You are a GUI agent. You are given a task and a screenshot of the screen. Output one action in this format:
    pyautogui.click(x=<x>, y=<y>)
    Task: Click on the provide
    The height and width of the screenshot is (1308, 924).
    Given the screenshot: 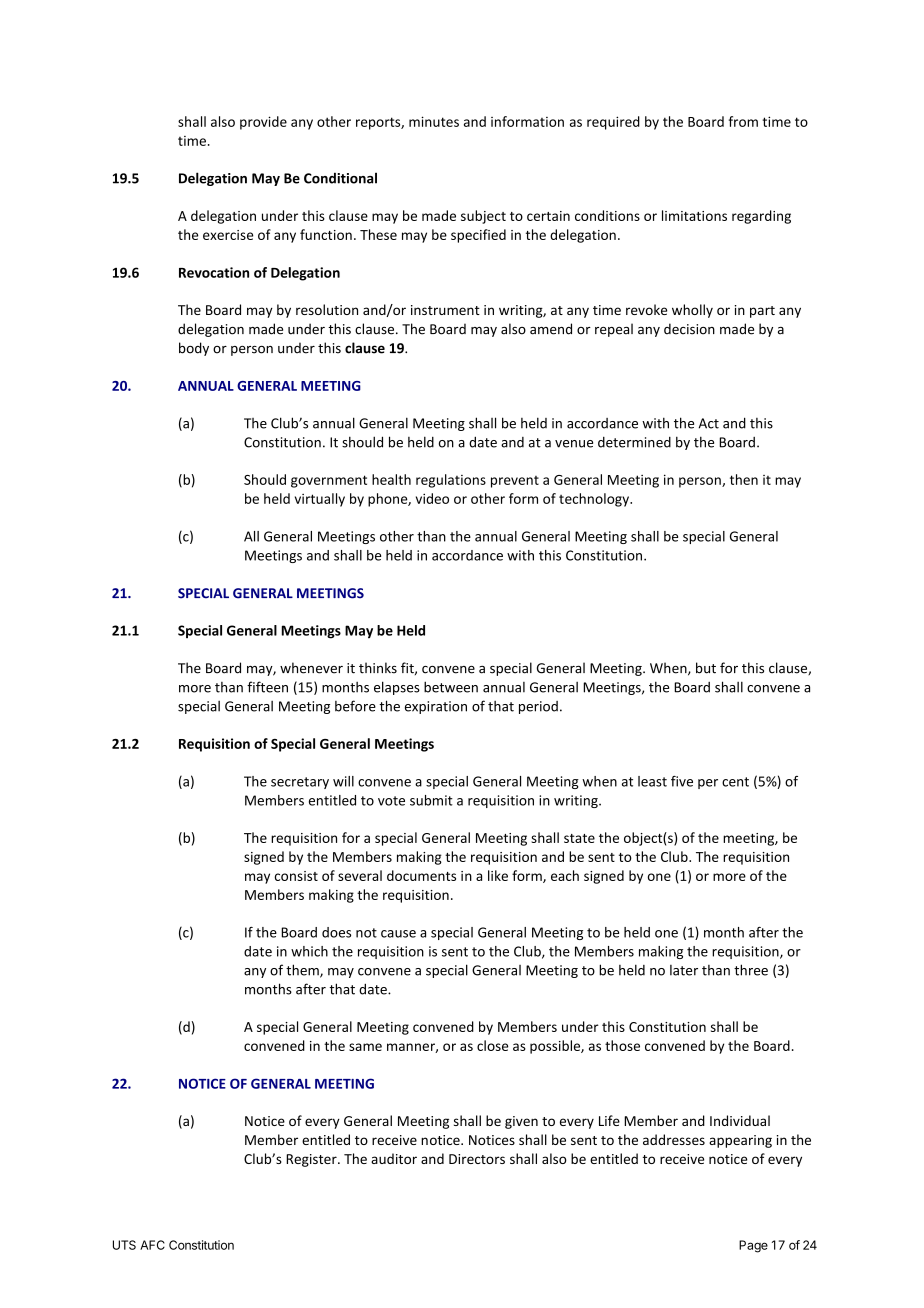 What is the action you would take?
    pyautogui.click(x=263, y=123)
